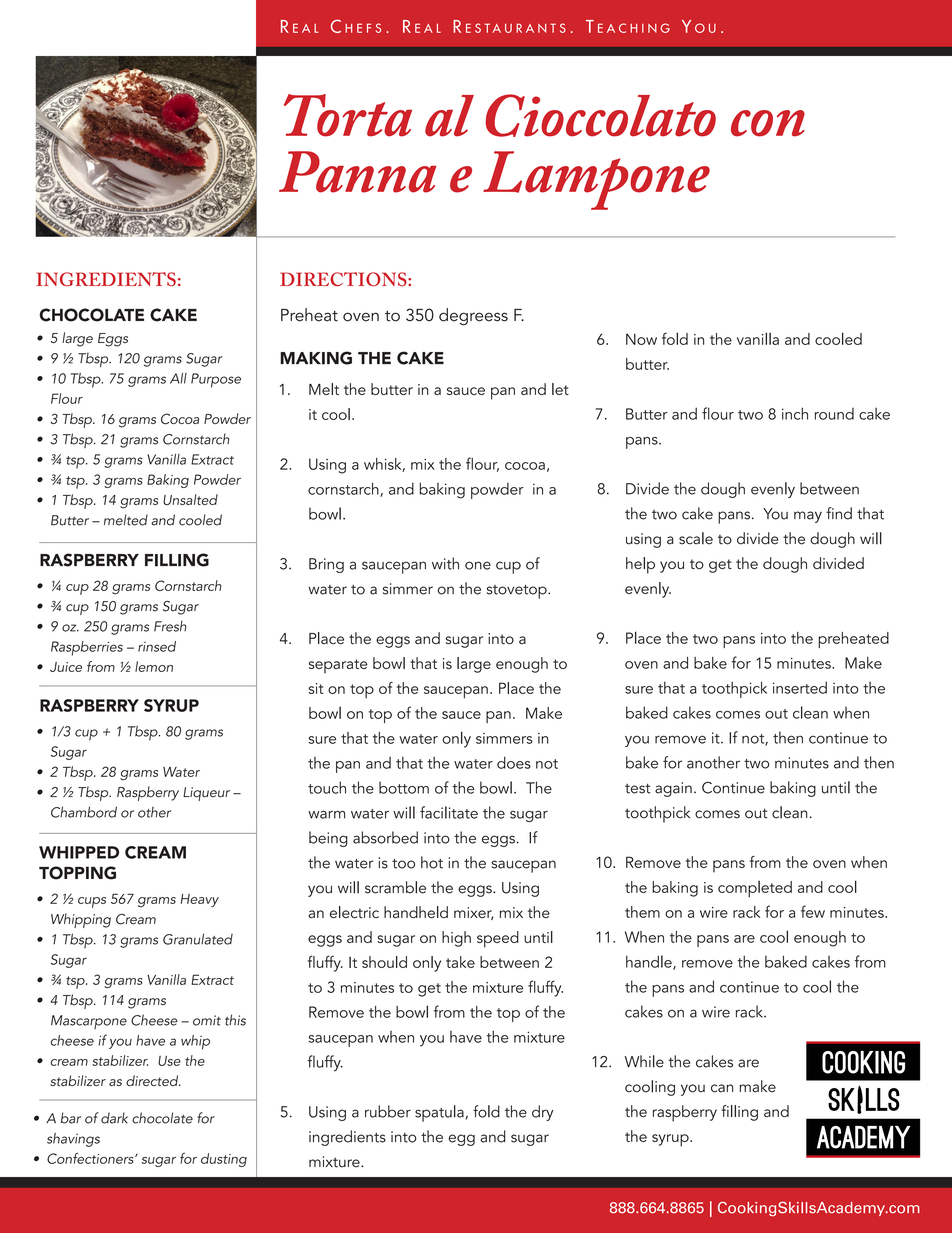  Describe the element at coordinates (800, 687) in the screenshot. I see `inserted` at that location.
